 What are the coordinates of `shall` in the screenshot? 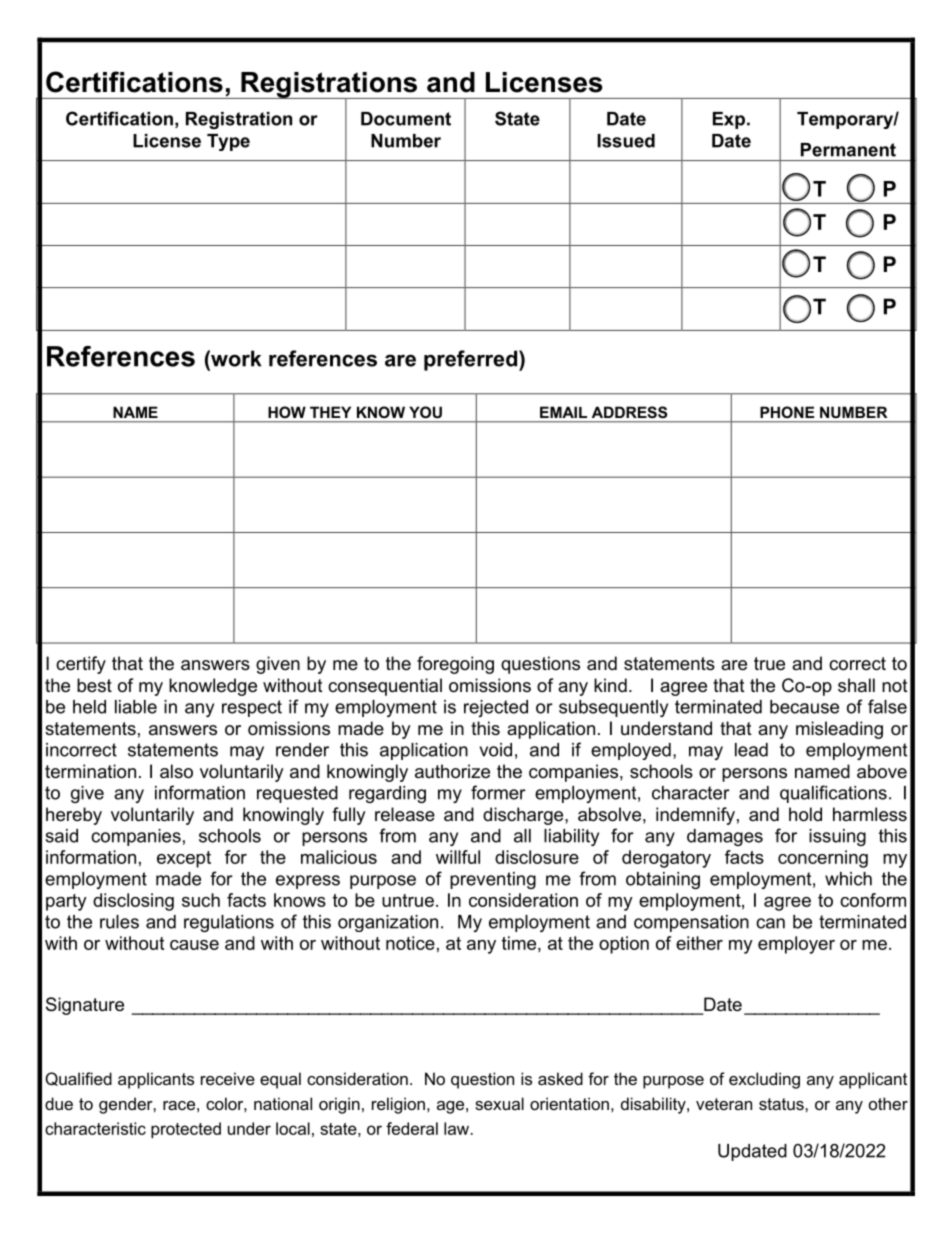 It's located at (856, 685).
